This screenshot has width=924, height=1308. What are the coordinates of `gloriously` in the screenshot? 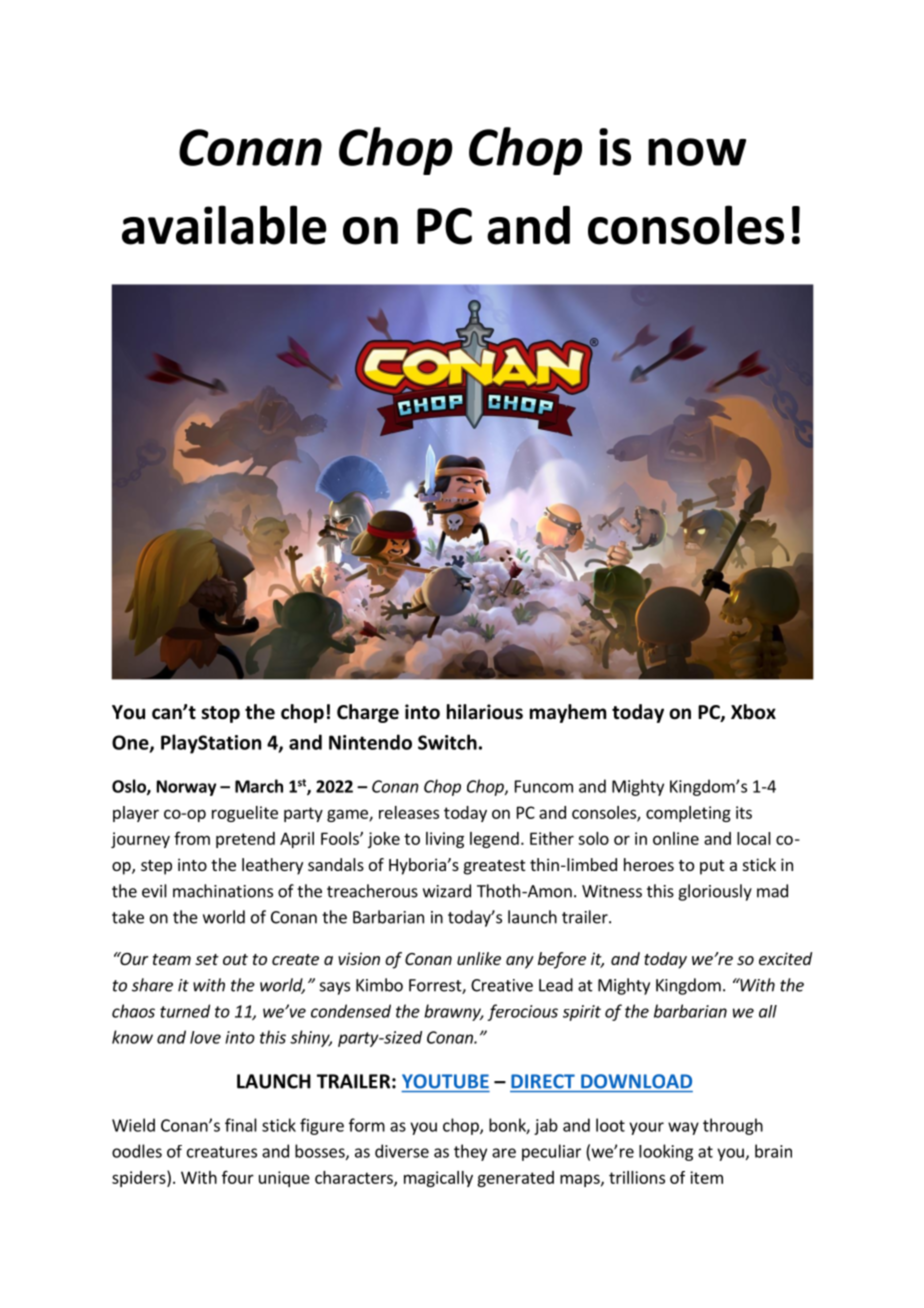 It's located at (715, 892).
